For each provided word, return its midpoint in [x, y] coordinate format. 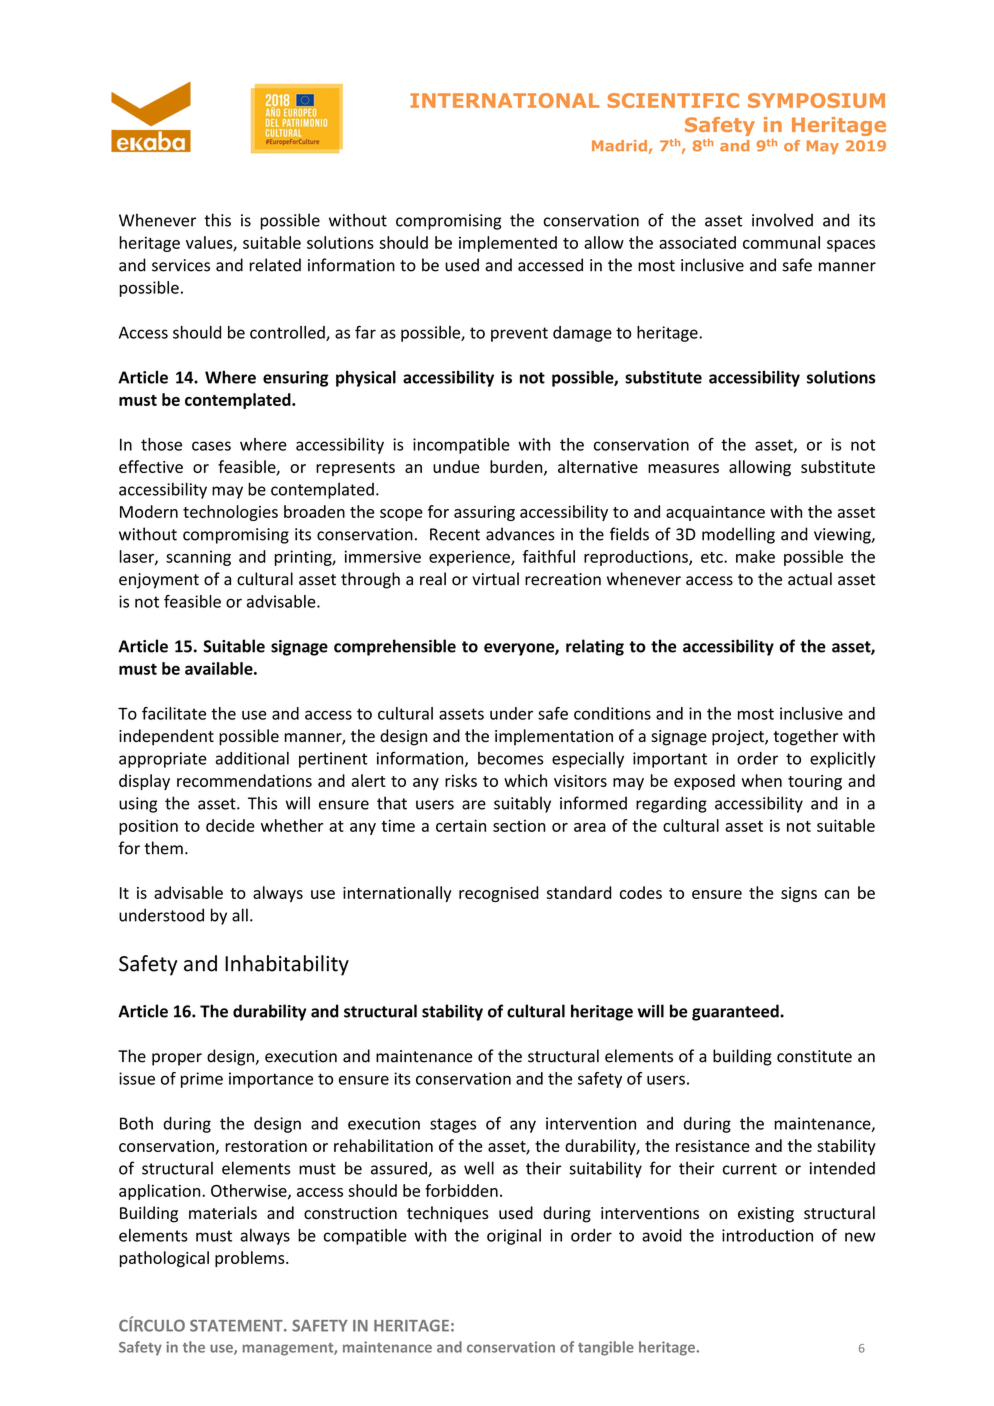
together [806, 737]
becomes [510, 758]
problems [251, 1259]
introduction [767, 1235]
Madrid [619, 146]
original [514, 1237]
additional [252, 758]
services [181, 265]
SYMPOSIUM [816, 100]
